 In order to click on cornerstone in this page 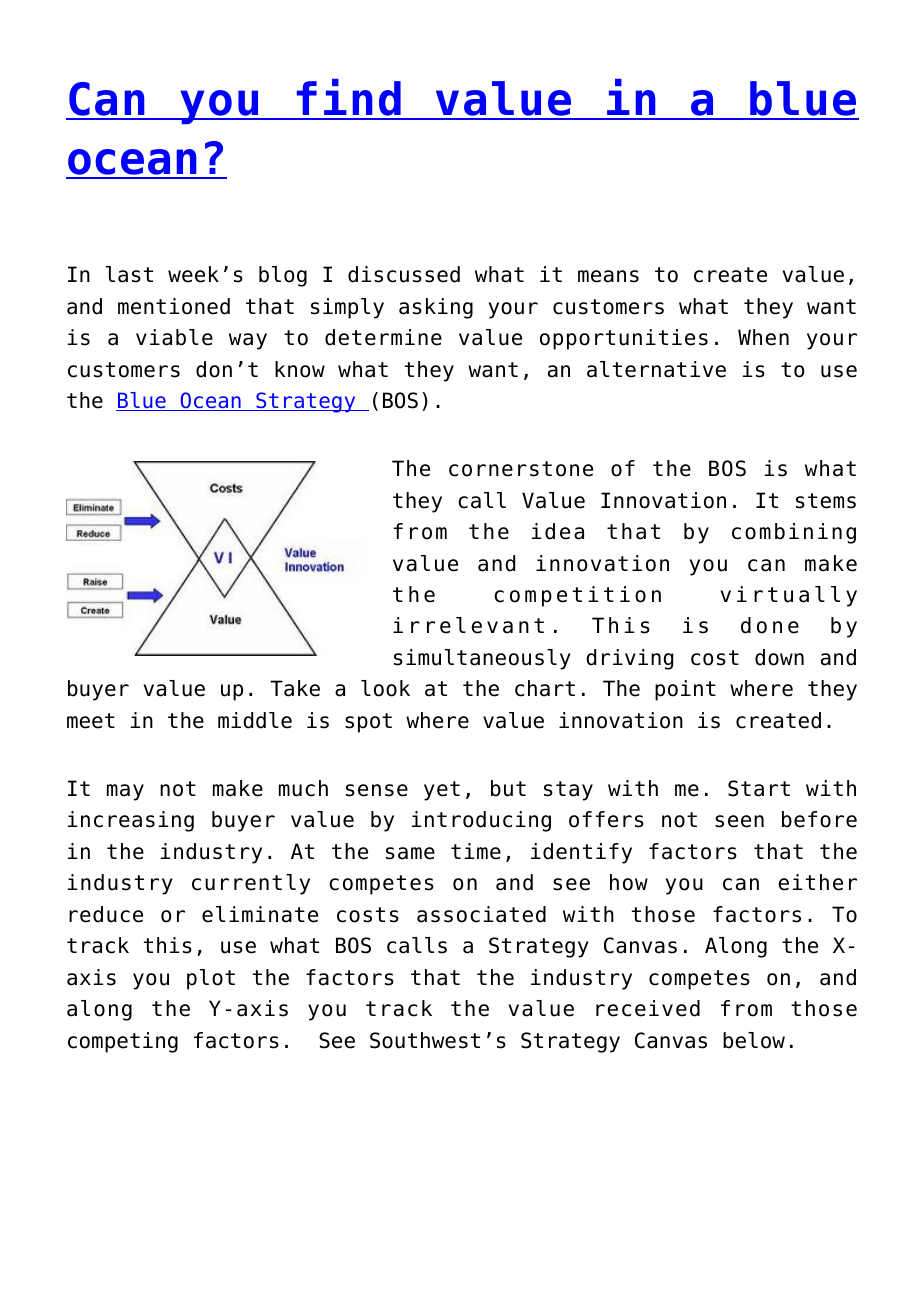, I will do `click(521, 469)`.
